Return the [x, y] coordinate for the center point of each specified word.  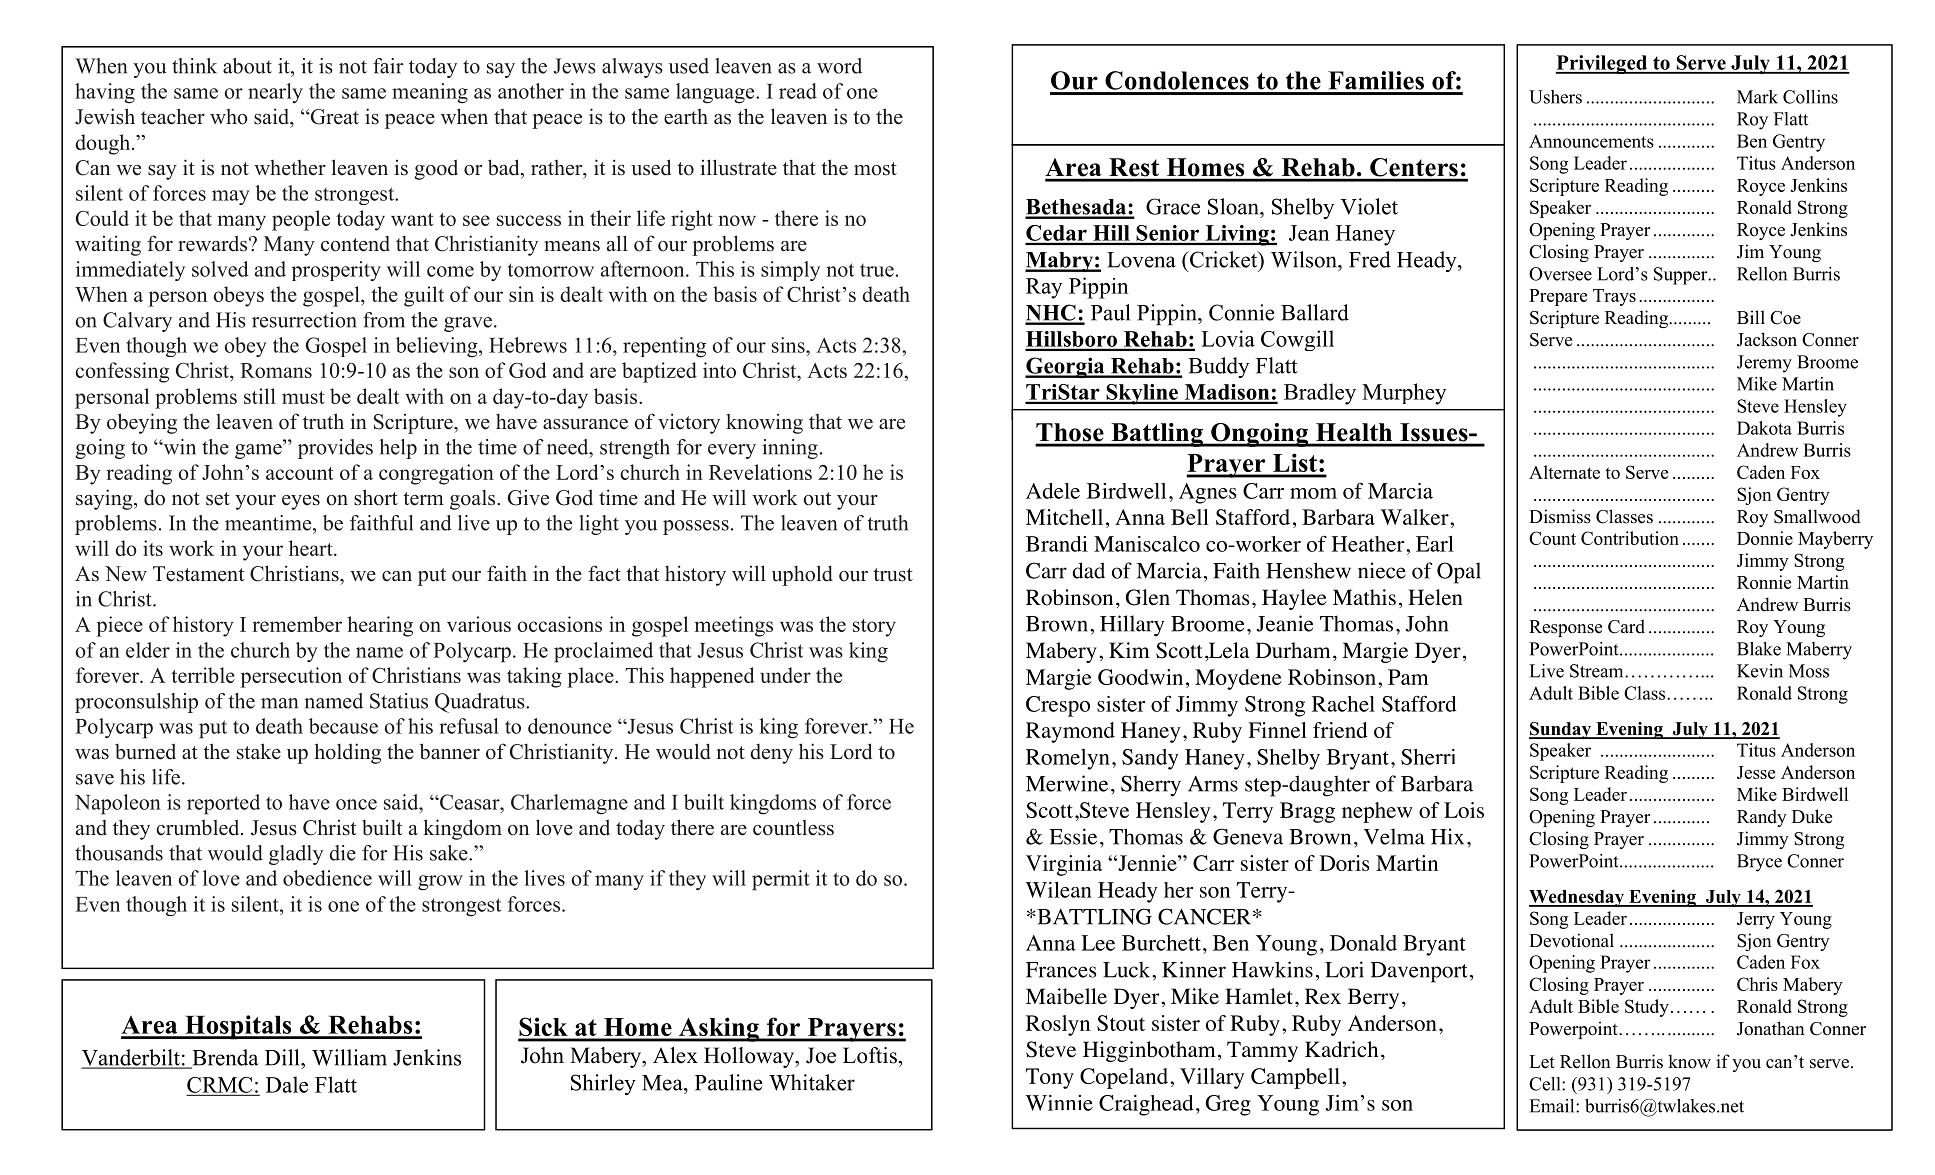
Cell [1546, 1084]
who [229, 117]
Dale [287, 1084]
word [839, 66]
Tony [1050, 1078]
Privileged [1603, 64]
